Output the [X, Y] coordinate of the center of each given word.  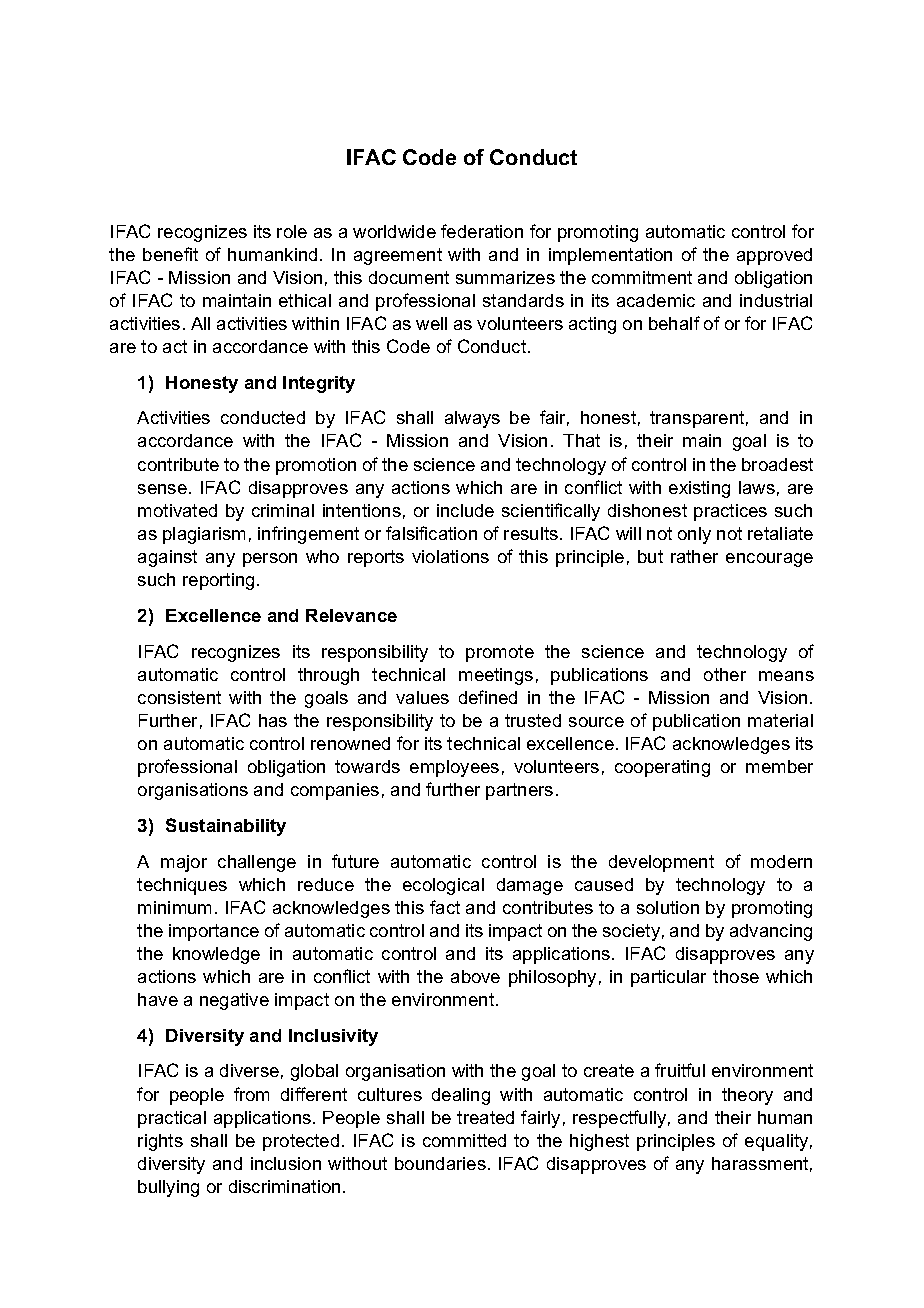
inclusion [286, 1163]
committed [464, 1140]
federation [482, 231]
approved [774, 256]
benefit [170, 254]
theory [747, 1096]
